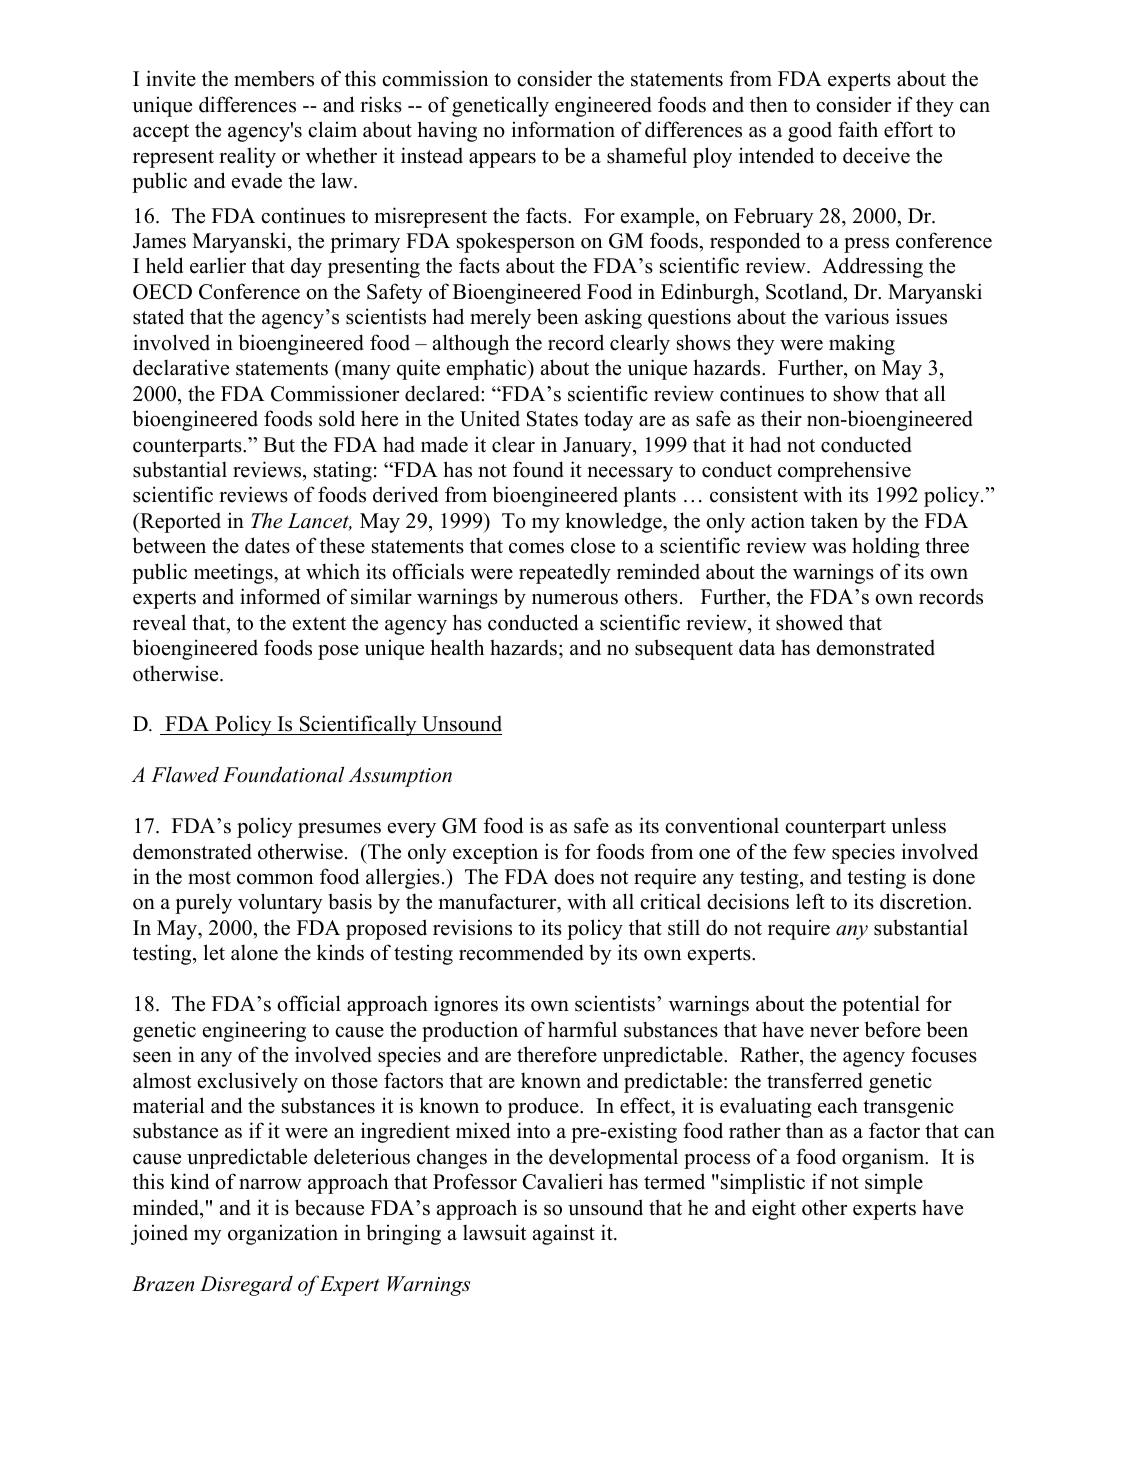 The width and height of the screenshot is (1128, 1460). What do you see at coordinates (283, 1234) in the screenshot?
I see `organization` at bounding box center [283, 1234].
